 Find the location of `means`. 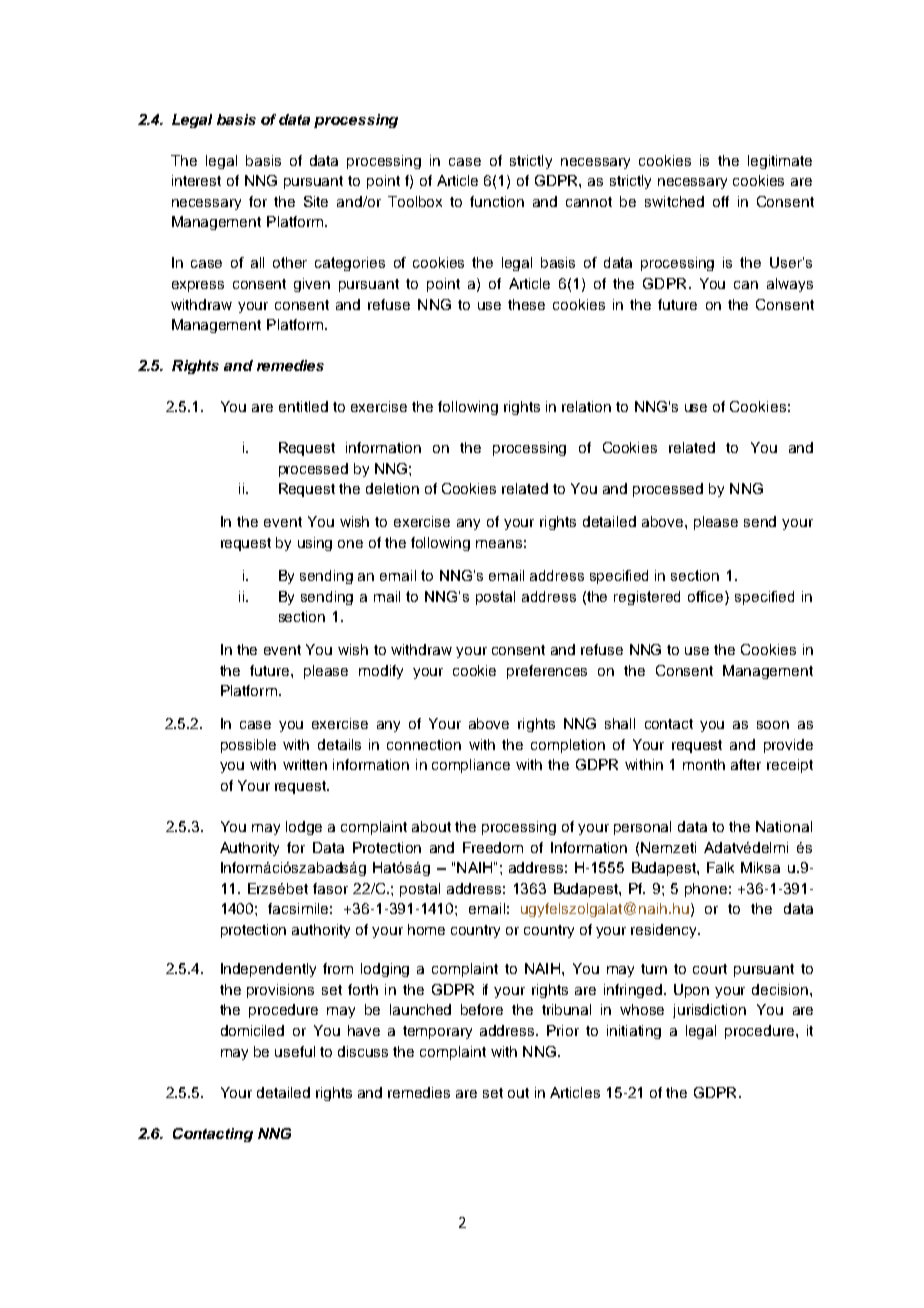

means is located at coordinates (499, 544).
